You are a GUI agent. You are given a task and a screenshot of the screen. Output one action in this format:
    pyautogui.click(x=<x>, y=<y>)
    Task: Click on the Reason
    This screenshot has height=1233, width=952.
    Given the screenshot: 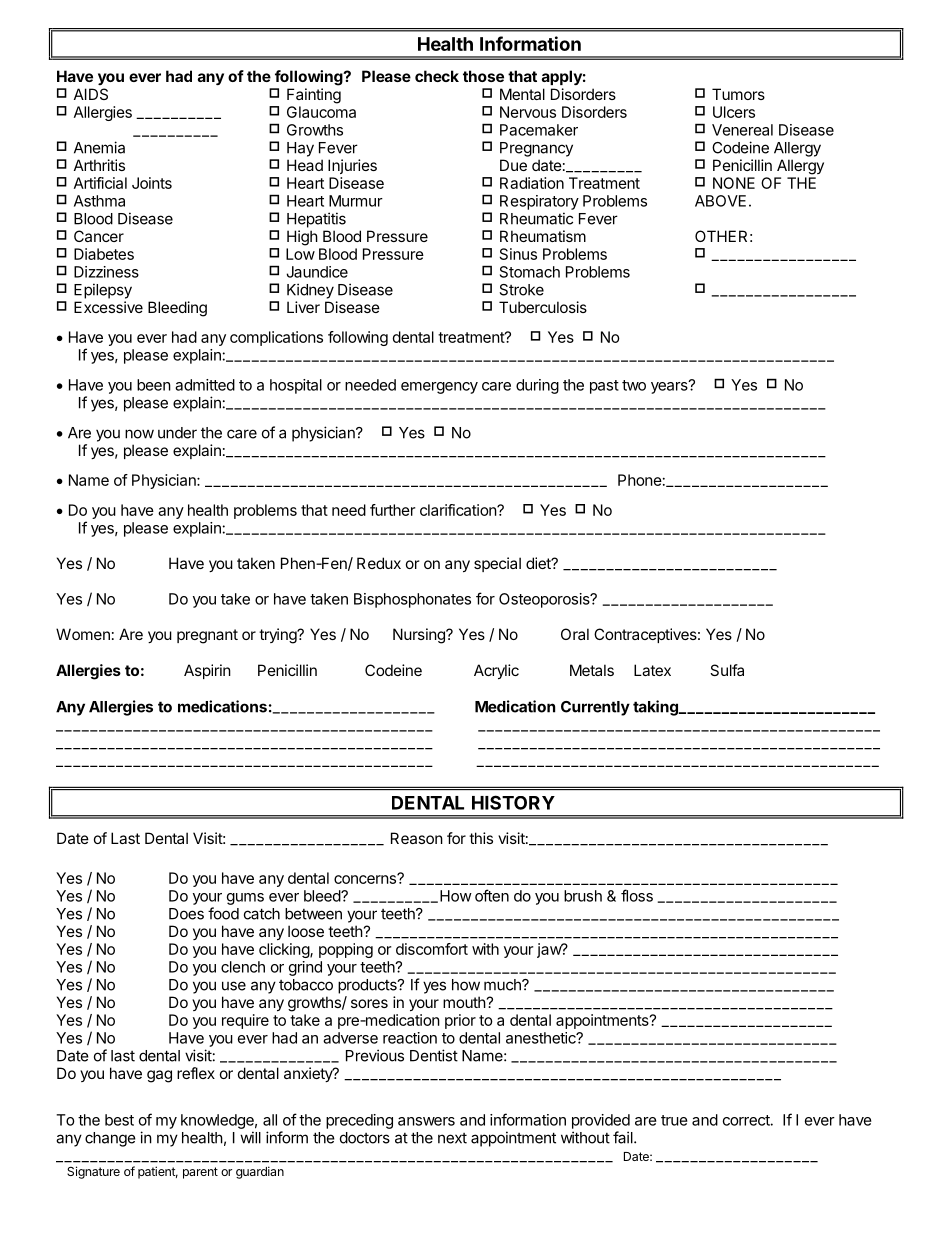 What is the action you would take?
    pyautogui.click(x=417, y=838)
